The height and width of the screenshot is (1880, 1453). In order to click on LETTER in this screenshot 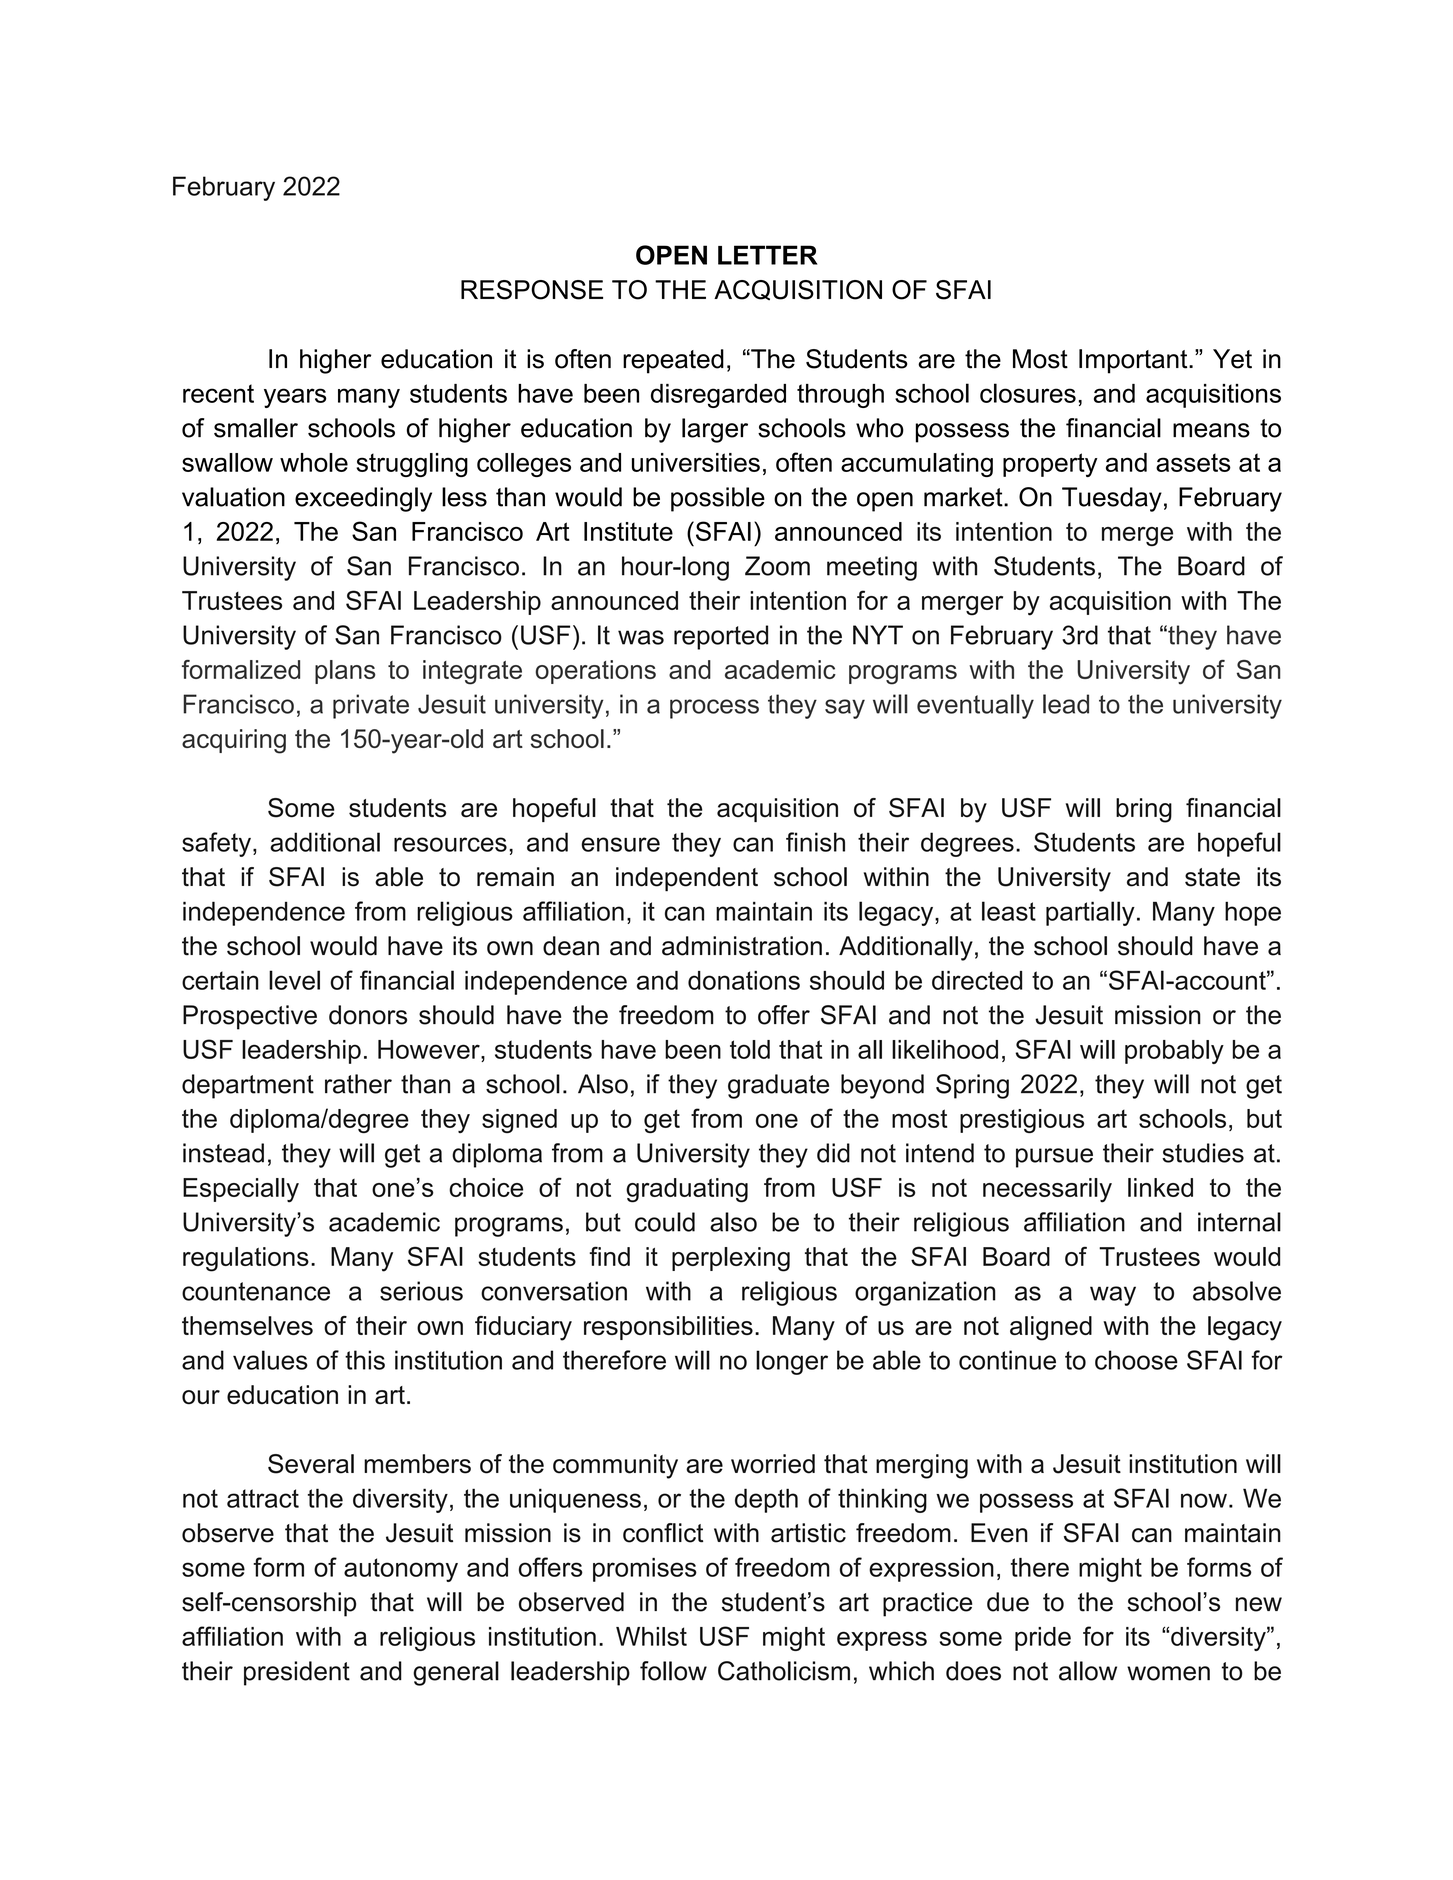, I will do `click(768, 255)`.
